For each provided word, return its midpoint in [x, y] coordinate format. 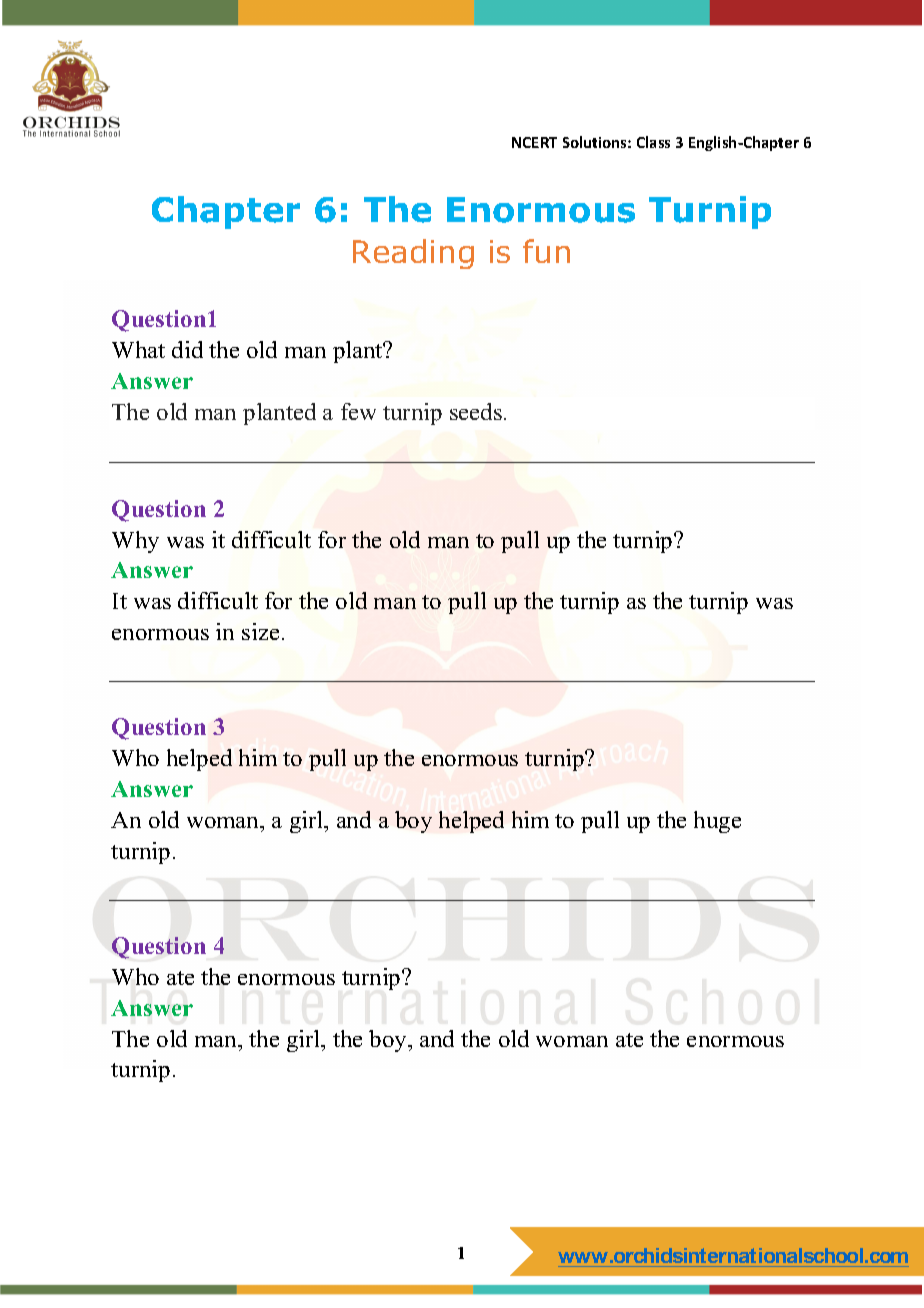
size [260, 631]
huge [717, 822]
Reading [413, 254]
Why [135, 542]
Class [653, 142]
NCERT [534, 142]
